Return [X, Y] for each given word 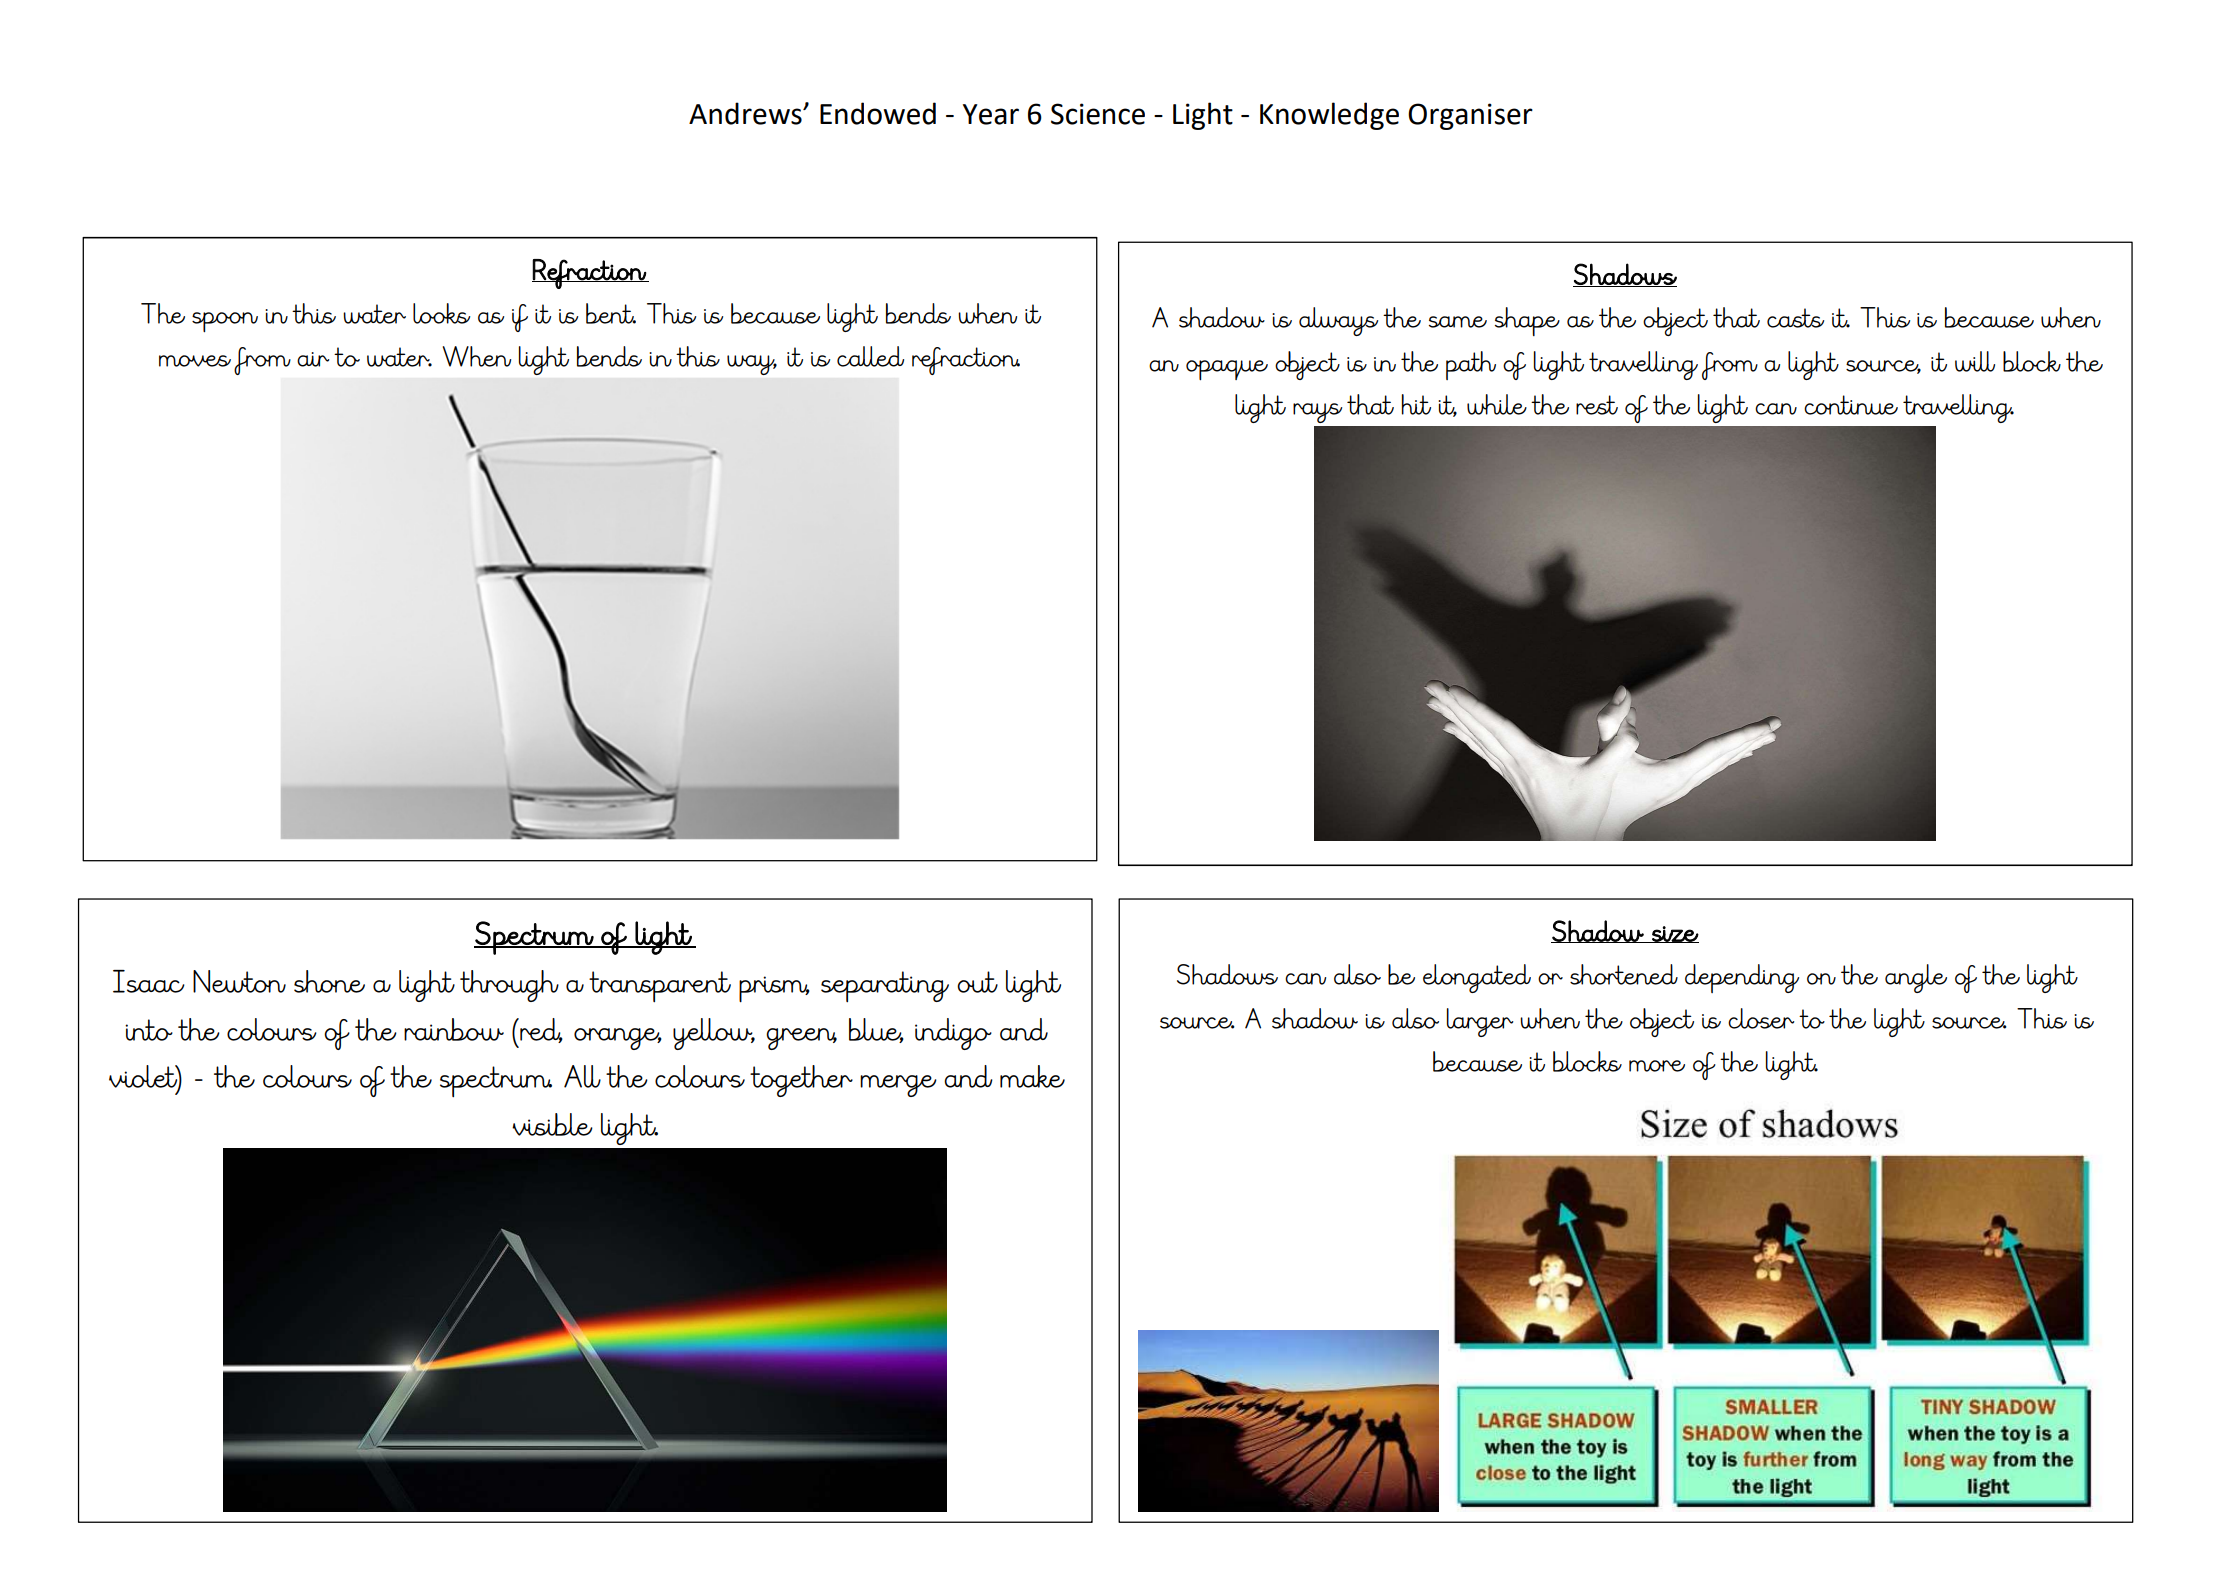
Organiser [1470, 116]
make [1032, 1076]
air [313, 359]
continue [1851, 405]
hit [1416, 404]
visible [552, 1124]
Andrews [746, 113]
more [1657, 1066]
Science [1098, 114]
